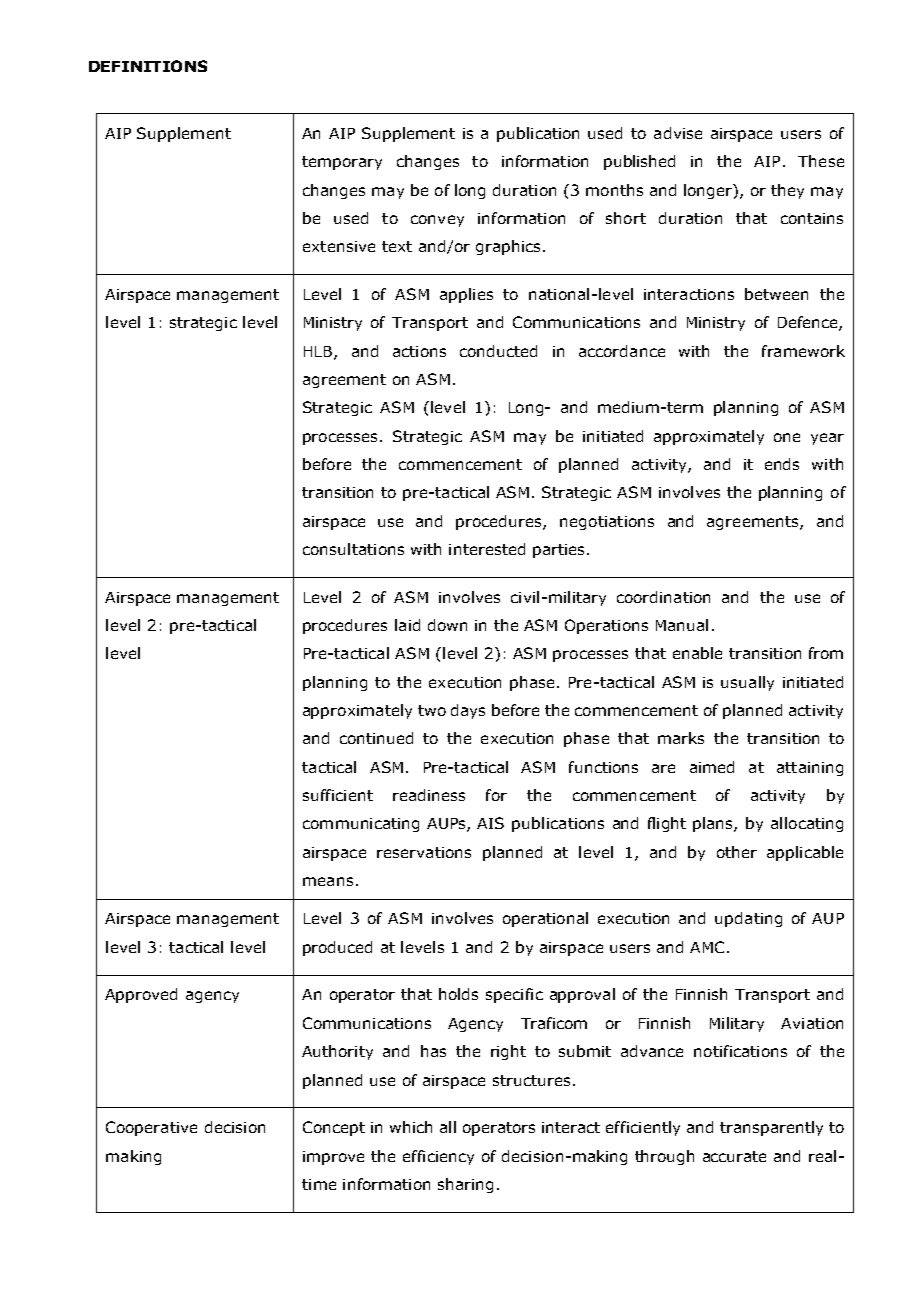 The width and height of the document is (924, 1308). Describe the element at coordinates (148, 66) in the document. I see `DEFINITIONS` at that location.
